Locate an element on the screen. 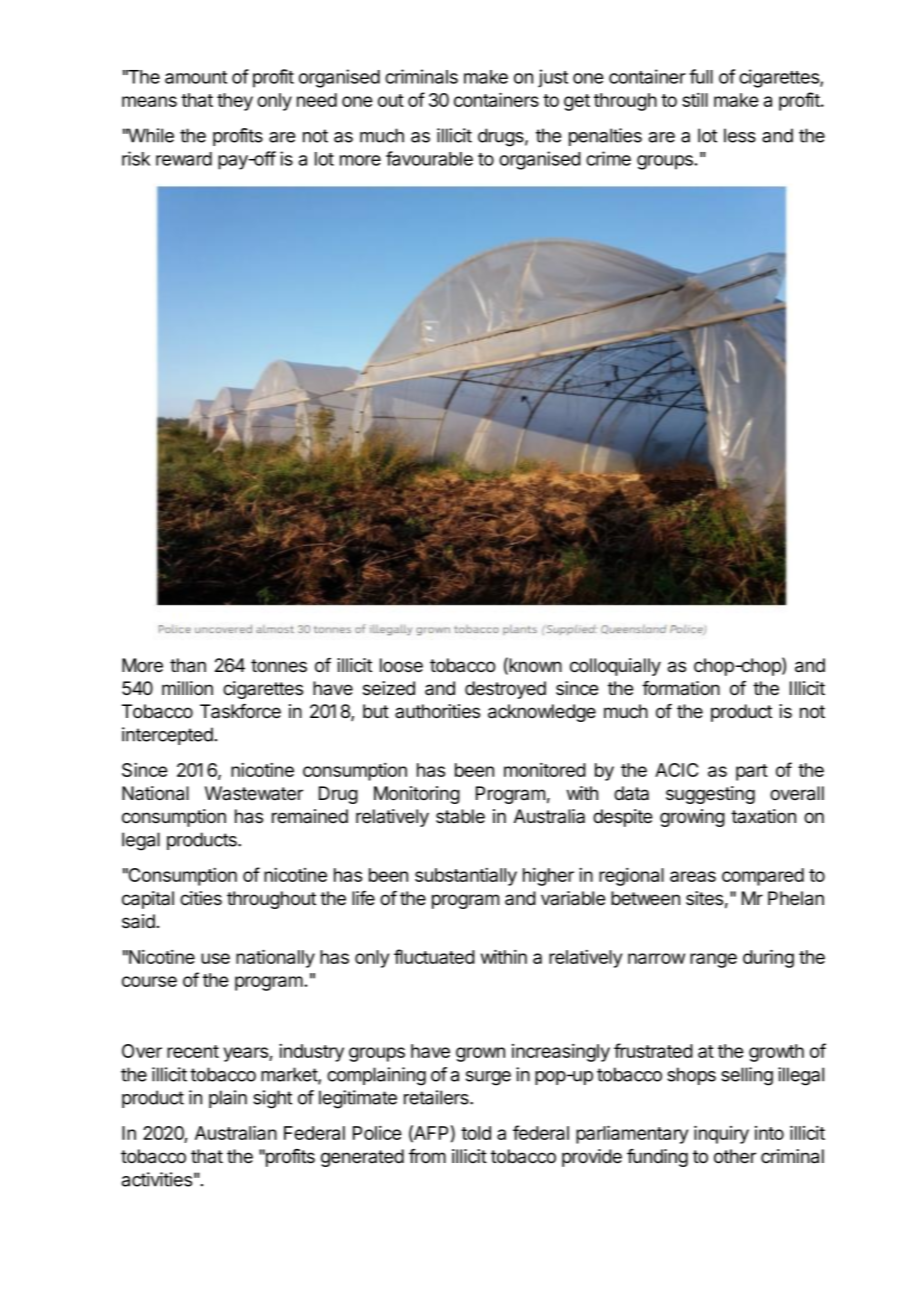 This screenshot has width=924, height=1308. crime is located at coordinates (608, 158).
